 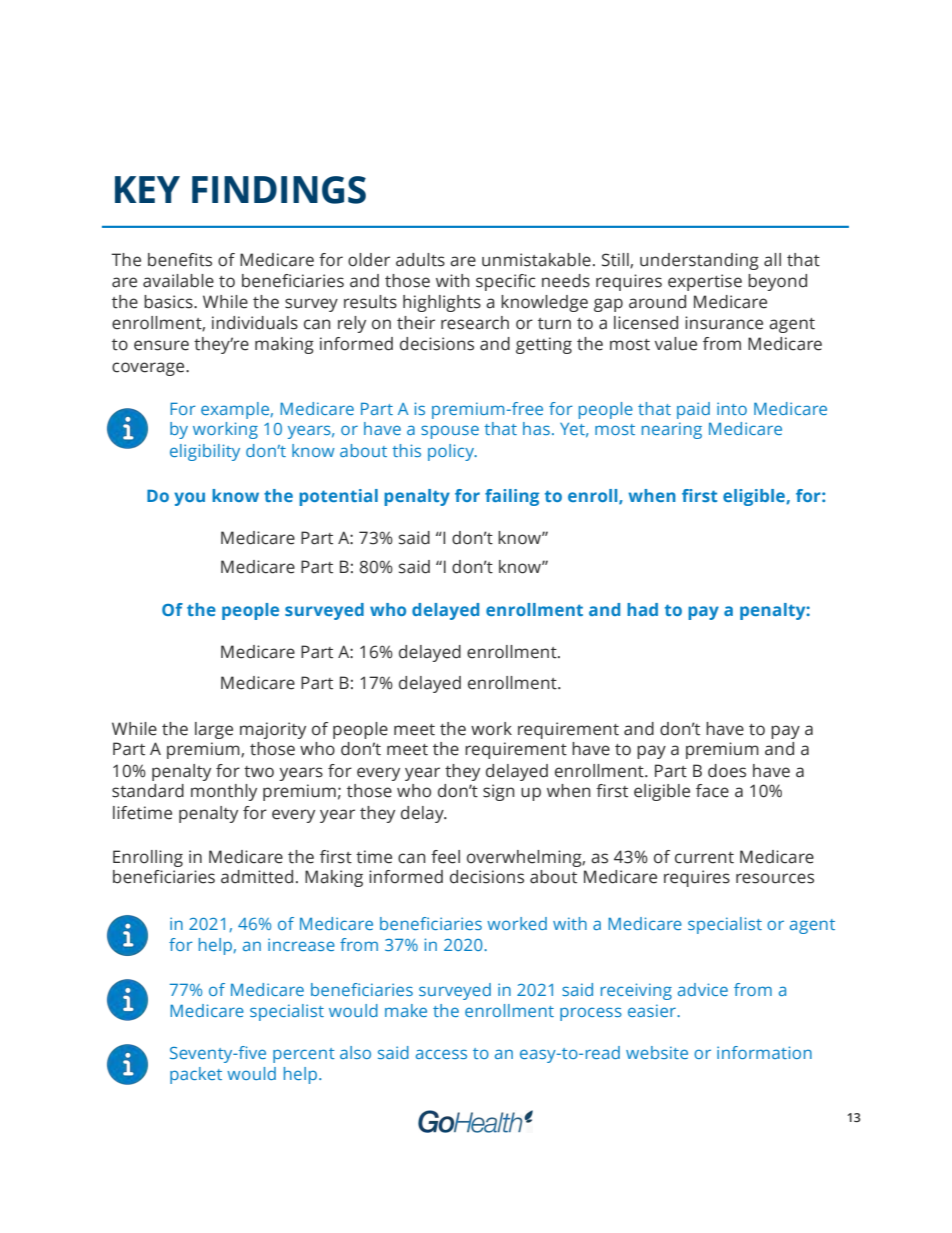 I want to click on understanding, so click(x=699, y=261).
